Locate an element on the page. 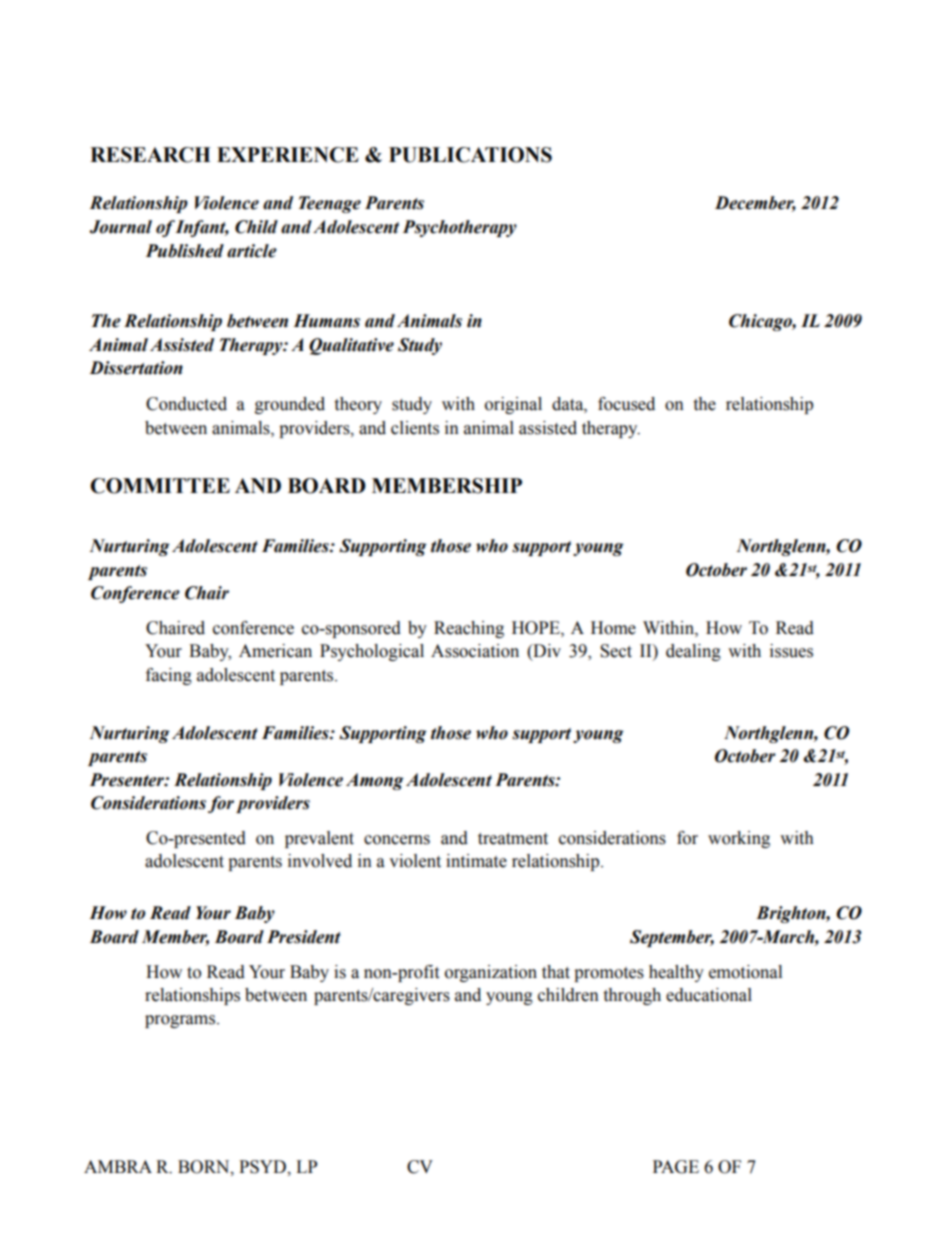 This document has width=952, height=1233. RESEARCH is located at coordinates (150, 155).
